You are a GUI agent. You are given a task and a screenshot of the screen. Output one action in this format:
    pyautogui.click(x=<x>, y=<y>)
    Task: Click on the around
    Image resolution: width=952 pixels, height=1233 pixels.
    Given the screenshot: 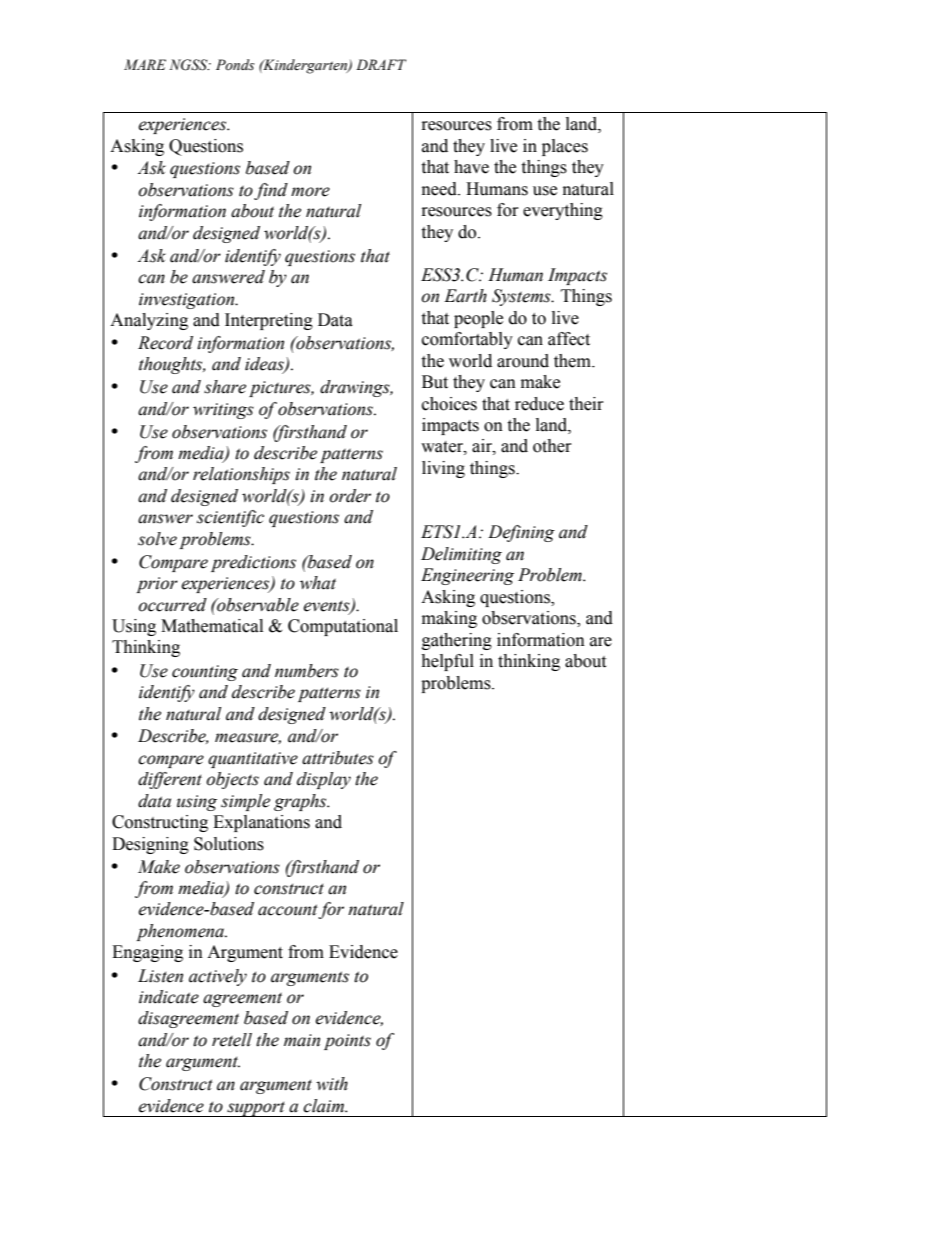 What is the action you would take?
    pyautogui.click(x=523, y=361)
